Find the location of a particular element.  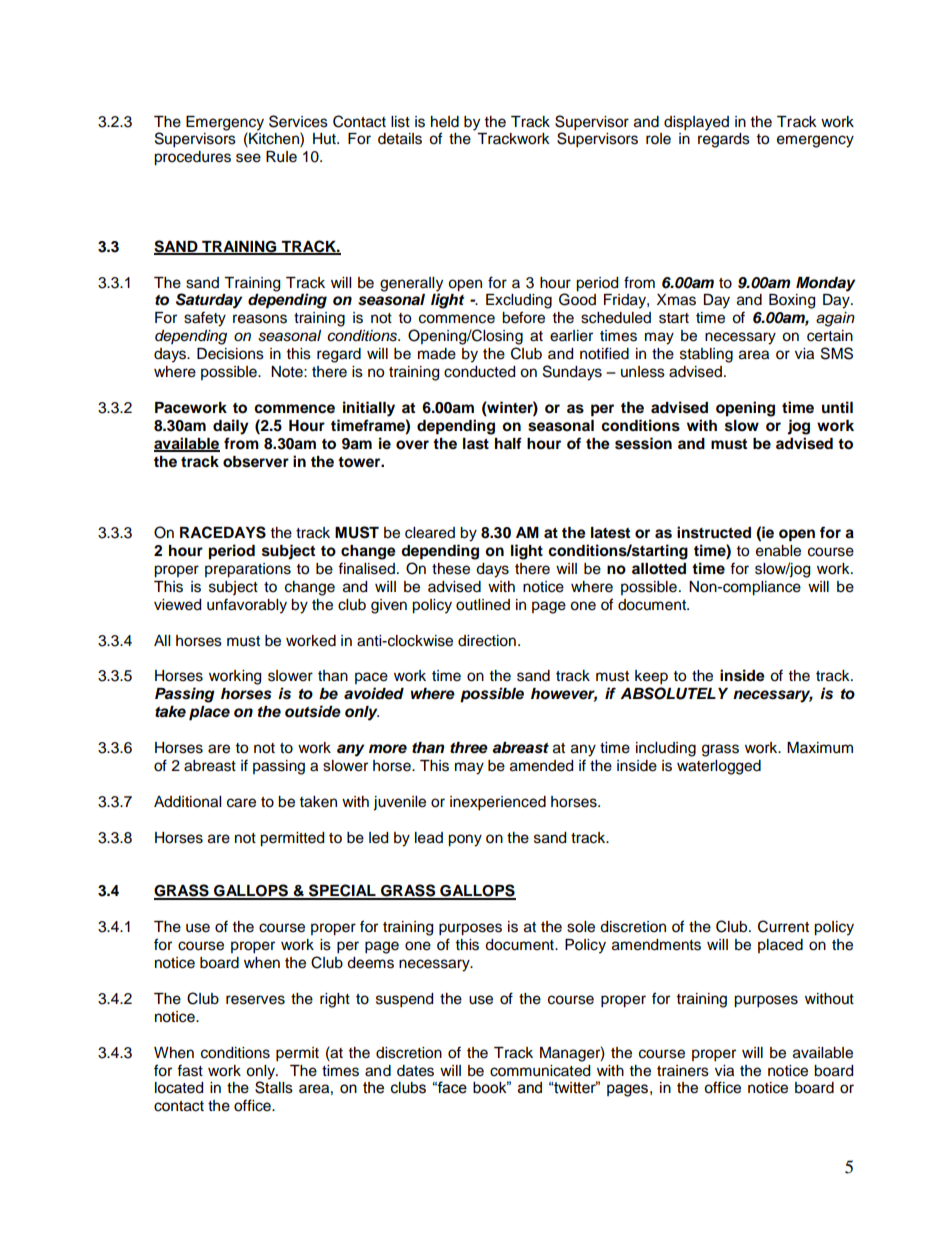

observer is located at coordinates (256, 462).
